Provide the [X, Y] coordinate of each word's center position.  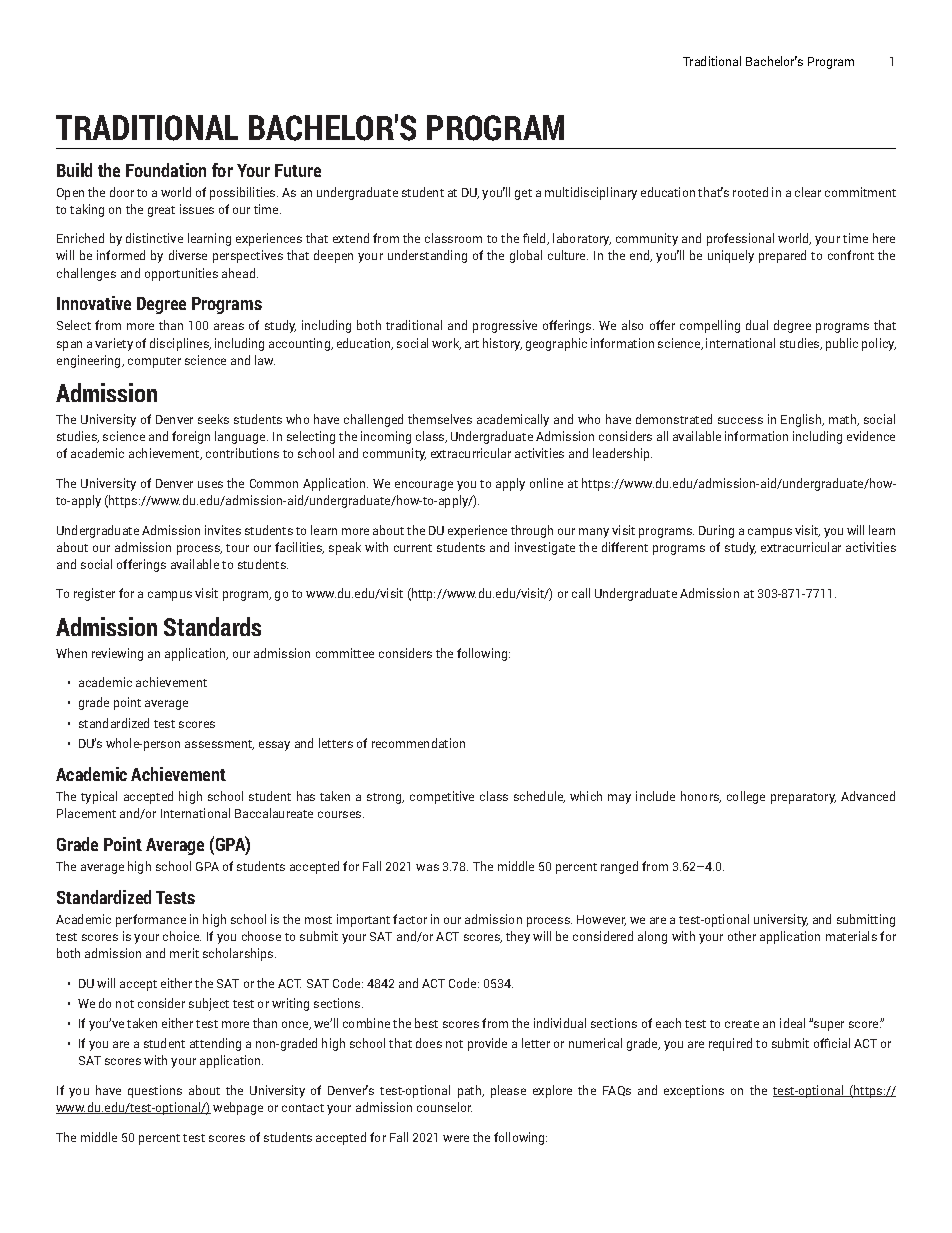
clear [808, 192]
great [161, 211]
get [523, 194]
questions [155, 1091]
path [470, 1091]
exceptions [694, 1091]
